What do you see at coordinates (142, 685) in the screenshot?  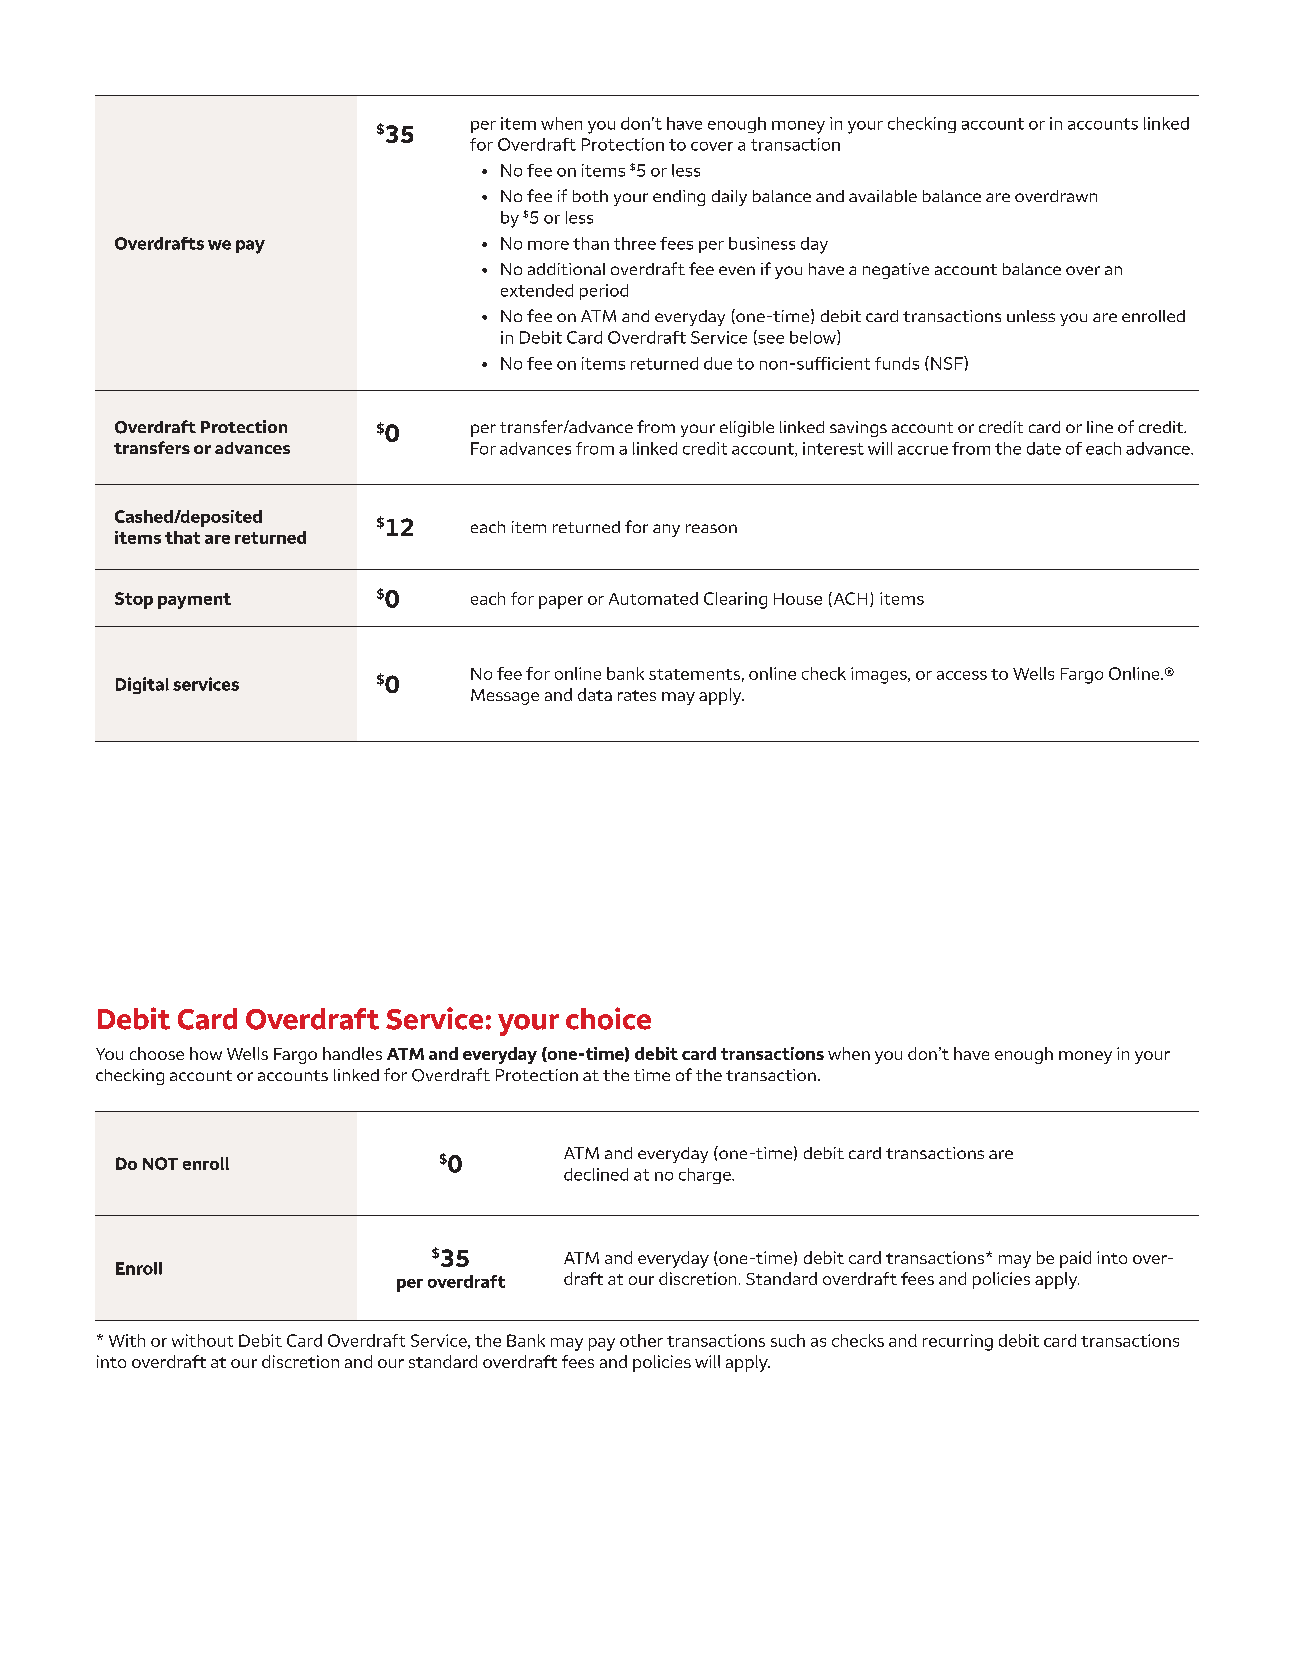 I see `Digital` at bounding box center [142, 685].
